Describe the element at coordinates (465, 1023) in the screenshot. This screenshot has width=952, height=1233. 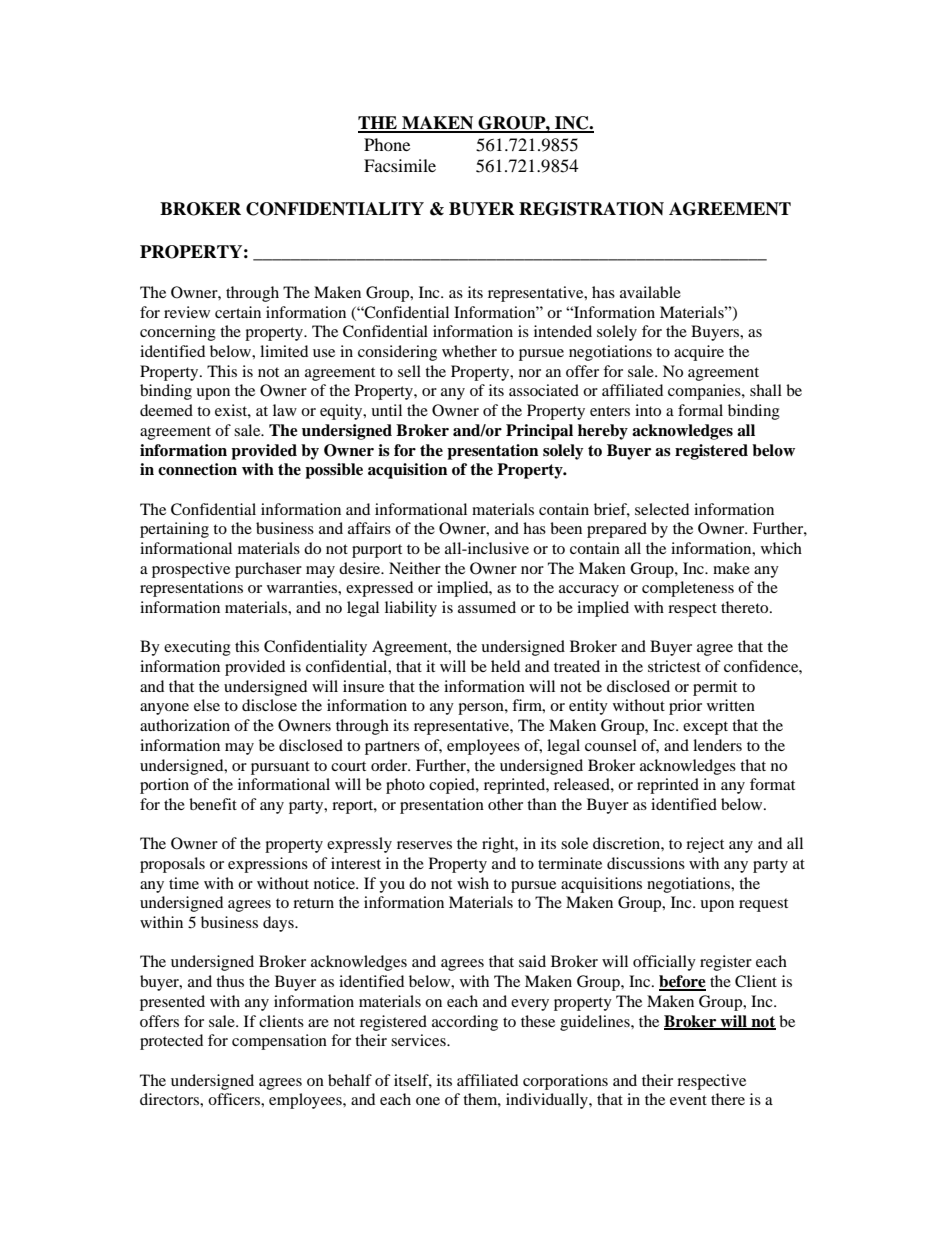
I see `according` at that location.
